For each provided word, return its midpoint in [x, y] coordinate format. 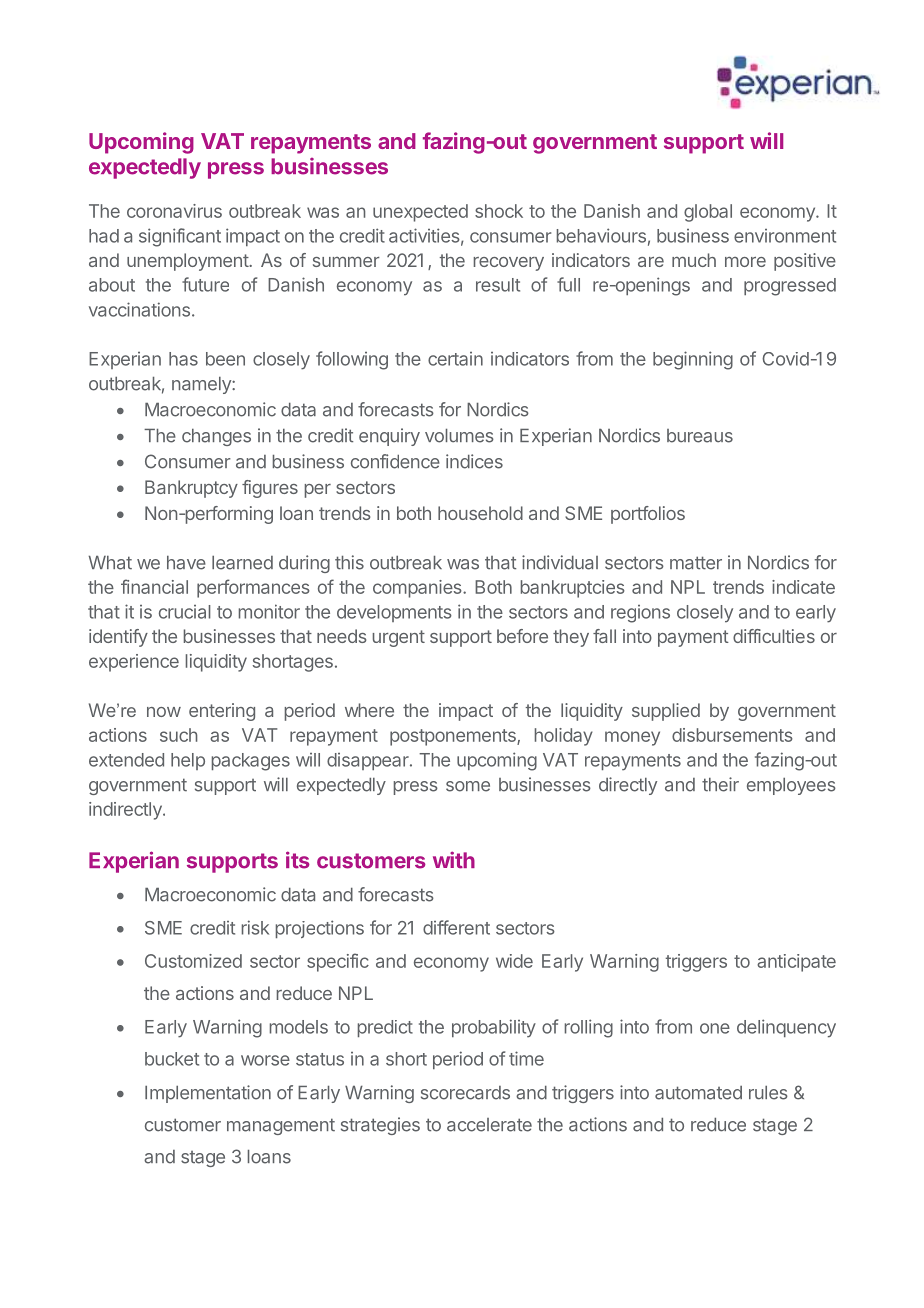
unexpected [420, 213]
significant [180, 237]
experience [134, 663]
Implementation [208, 1094]
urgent [399, 638]
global [708, 213]
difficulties [774, 636]
